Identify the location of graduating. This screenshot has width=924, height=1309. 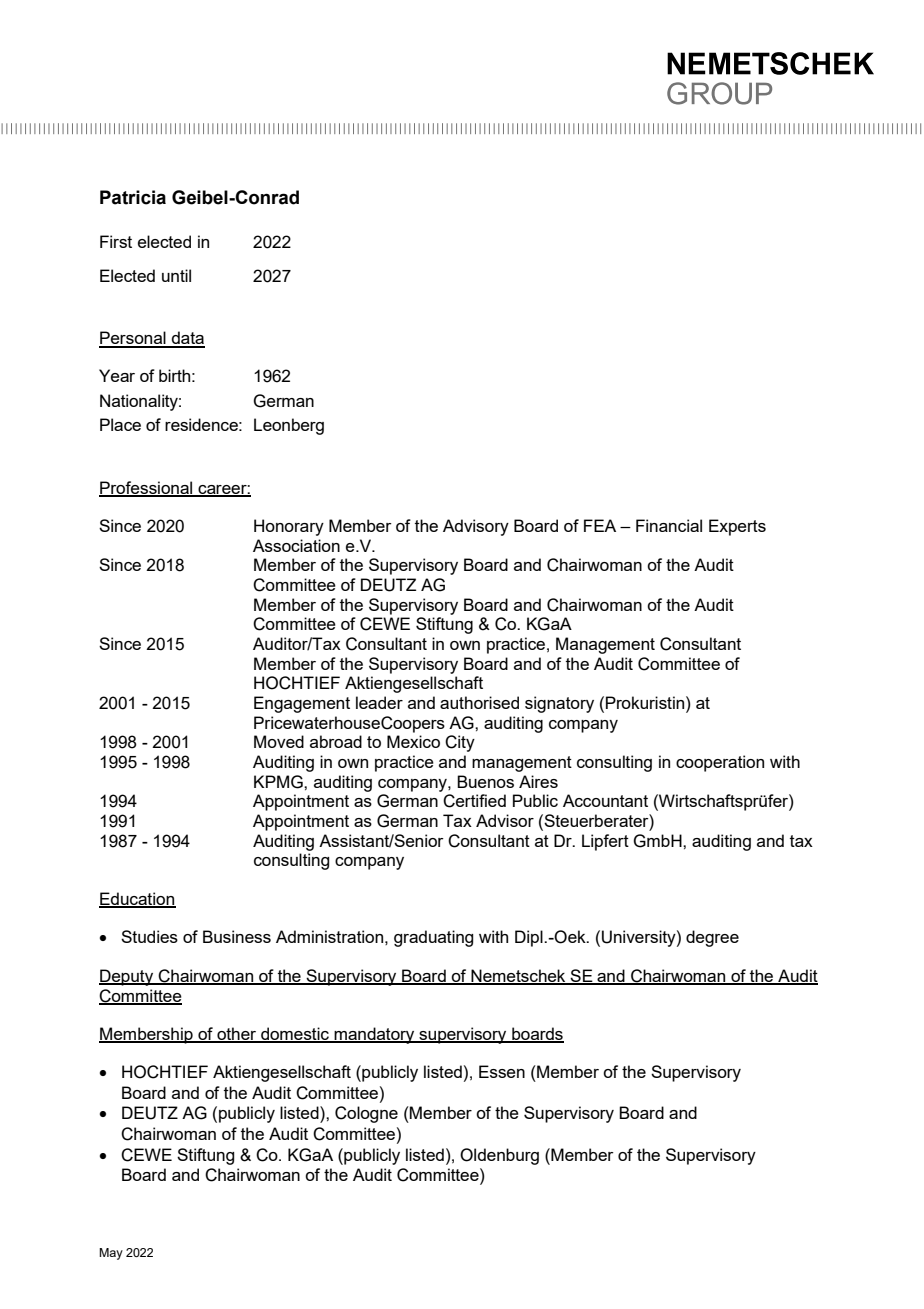
(433, 938).
